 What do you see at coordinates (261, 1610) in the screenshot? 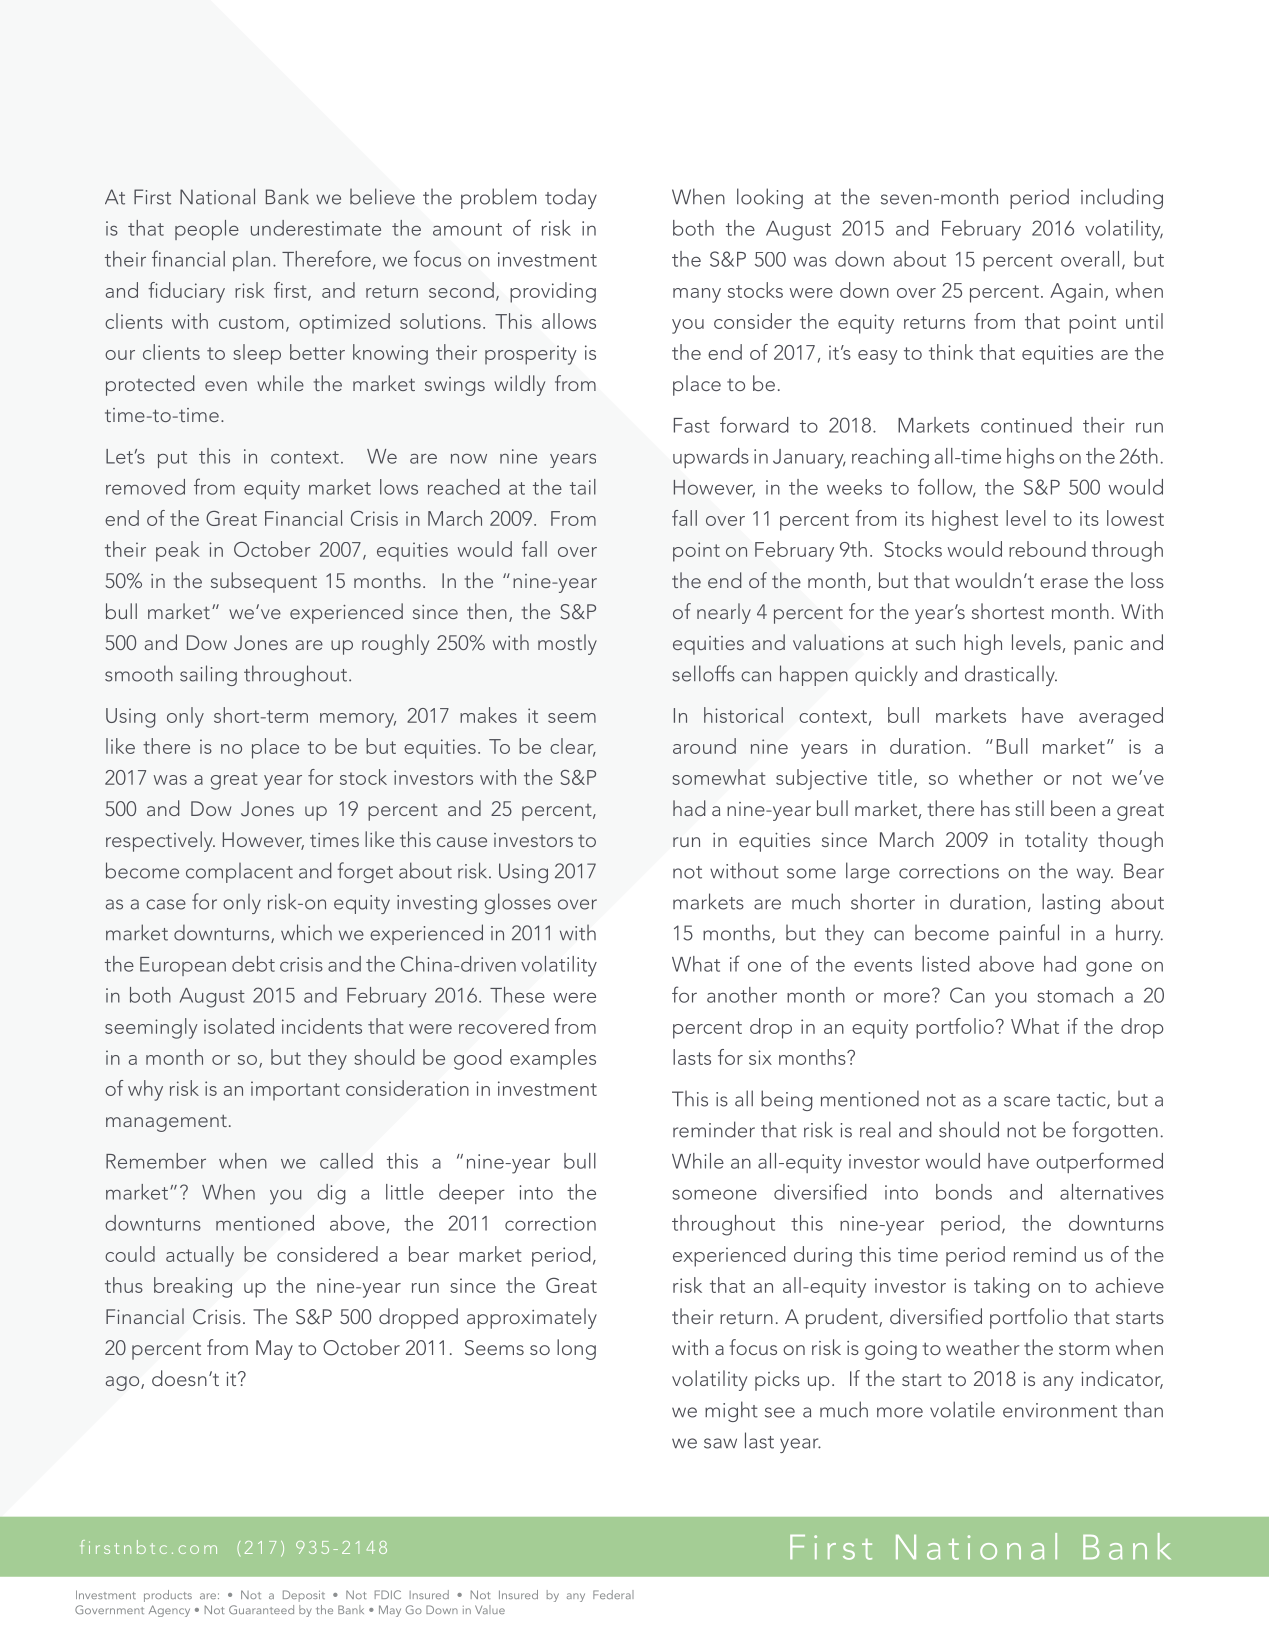
I see `Guaranteed` at bounding box center [261, 1610].
